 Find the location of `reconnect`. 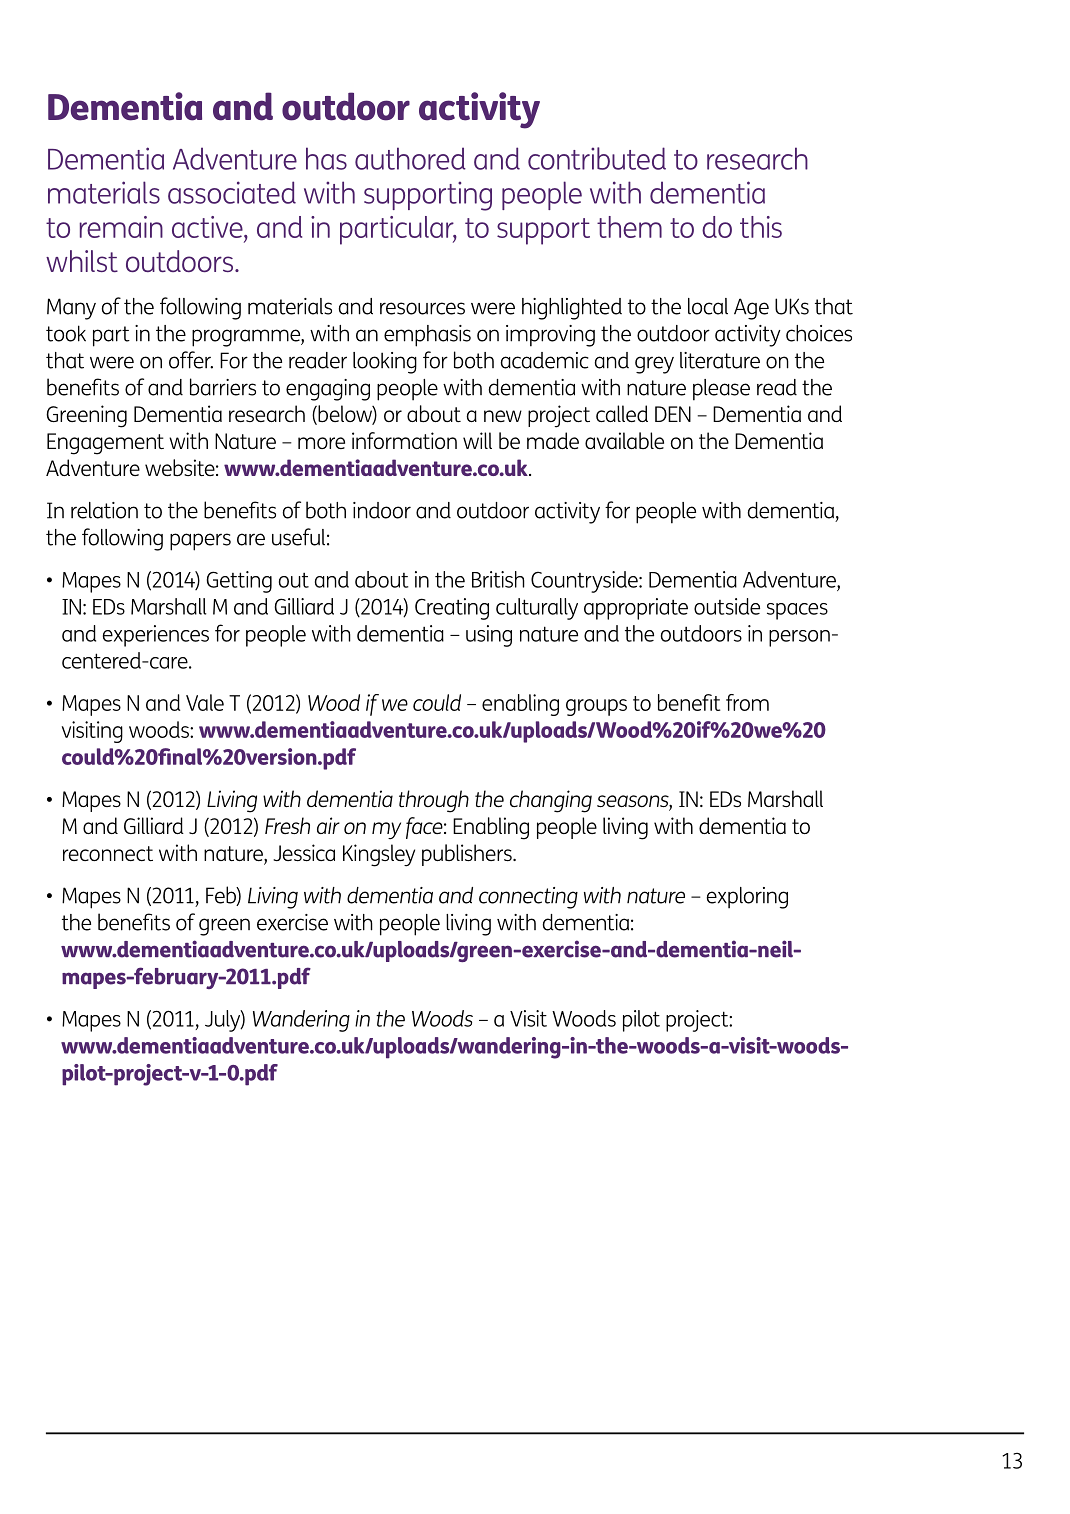

reconnect is located at coordinates (108, 853).
